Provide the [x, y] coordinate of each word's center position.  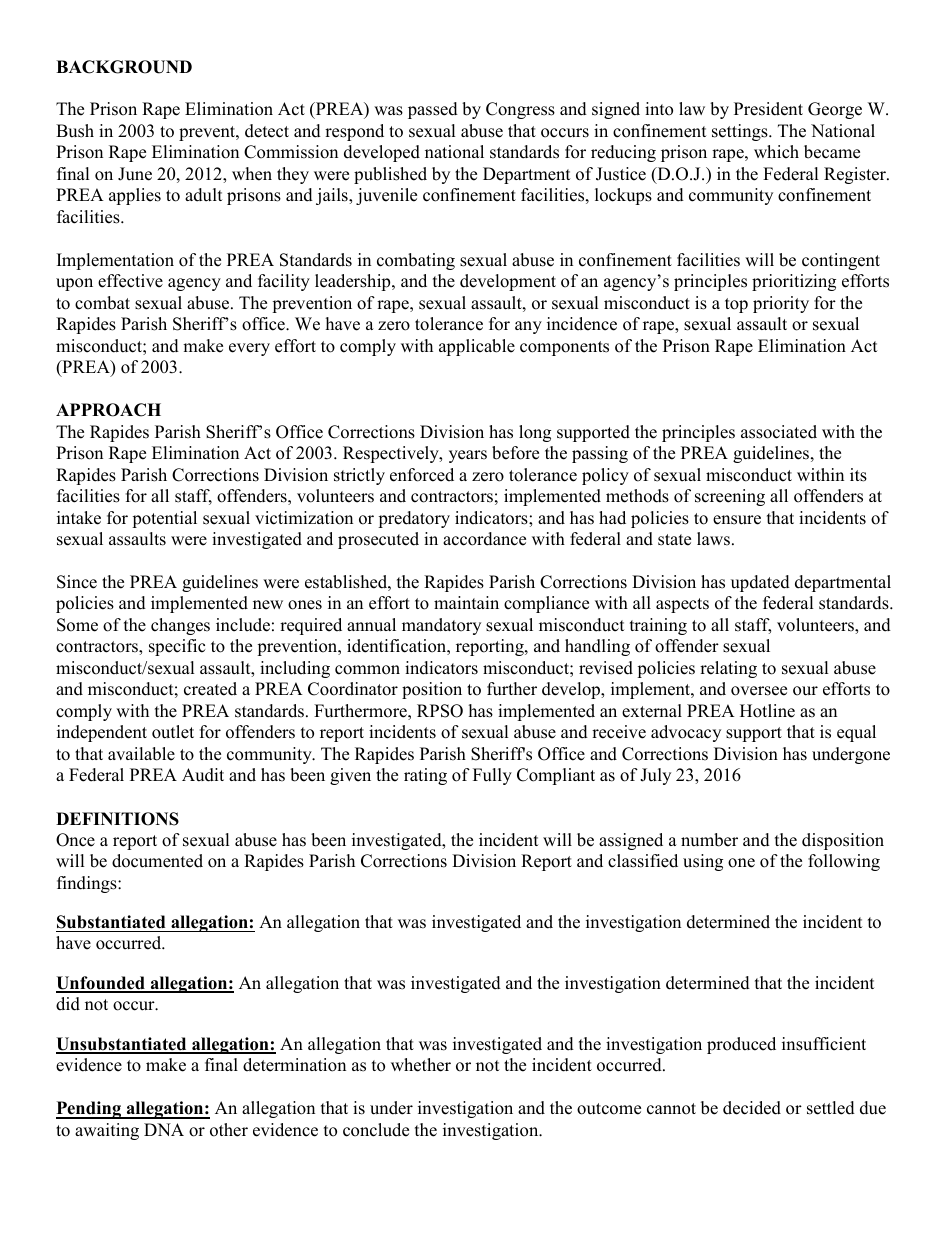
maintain [466, 602]
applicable [477, 347]
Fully [492, 776]
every [249, 349]
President [768, 109]
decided [752, 1108]
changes [180, 626]
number [709, 840]
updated [760, 583]
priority [781, 304]
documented [157, 861]
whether [421, 1065]
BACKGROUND [124, 67]
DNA [164, 1129]
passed [433, 110]
